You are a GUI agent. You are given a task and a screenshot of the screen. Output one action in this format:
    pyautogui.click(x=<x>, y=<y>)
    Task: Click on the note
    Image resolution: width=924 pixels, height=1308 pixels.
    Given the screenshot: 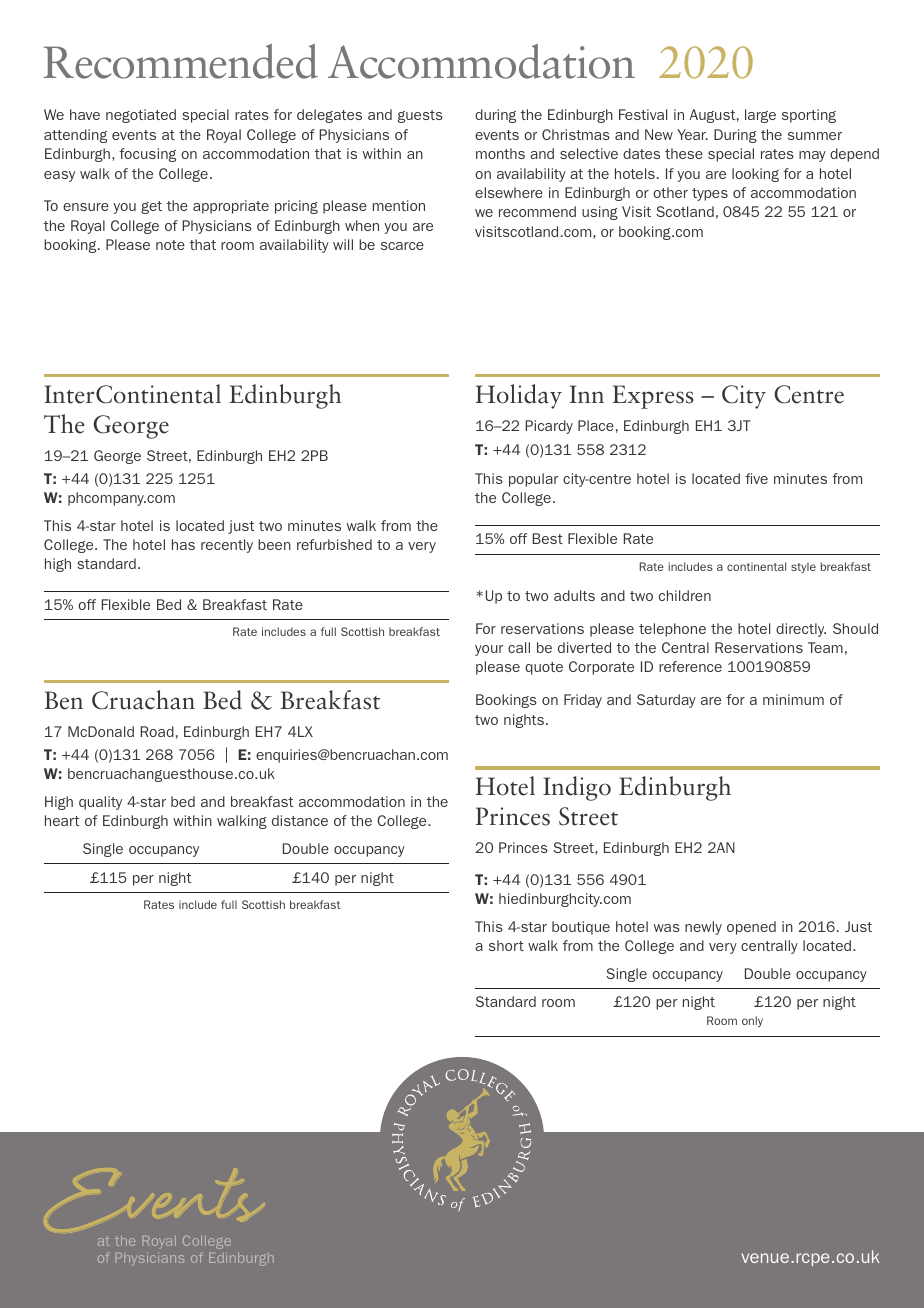 What is the action you would take?
    pyautogui.click(x=170, y=245)
